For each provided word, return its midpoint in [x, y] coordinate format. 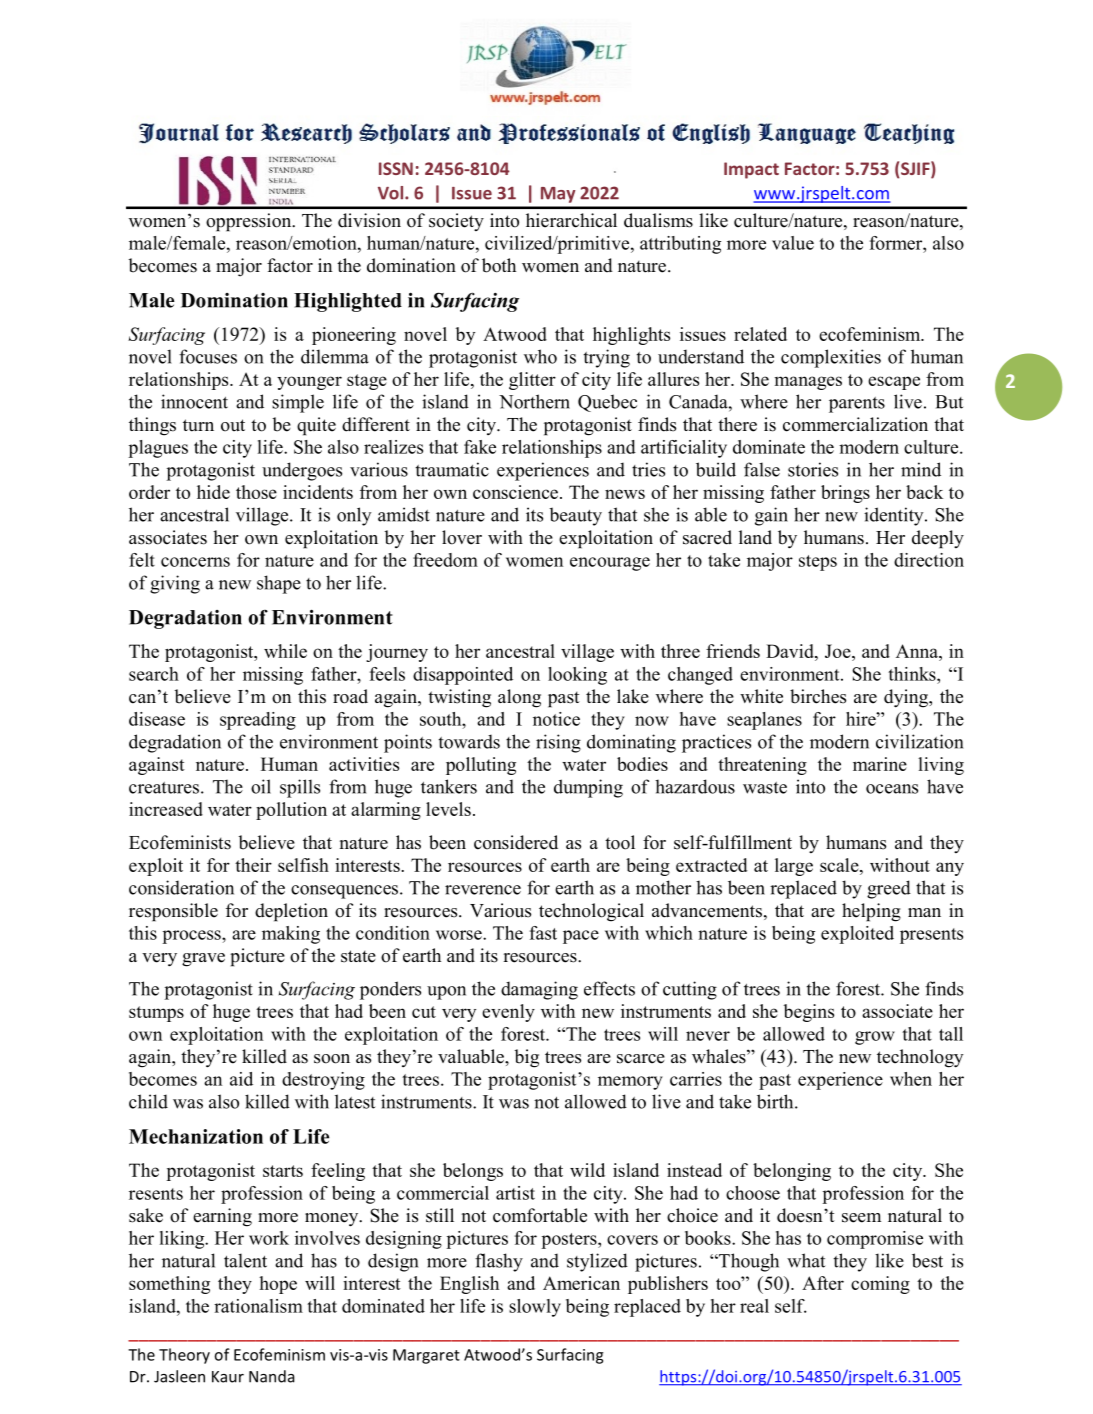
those [256, 492]
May [558, 195]
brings [845, 494]
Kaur [228, 1377]
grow [875, 1038]
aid [241, 1079]
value [793, 243]
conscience [515, 492]
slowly [535, 1308]
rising [558, 743]
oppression [250, 222]
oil [261, 786]
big [526, 1058]
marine [880, 764]
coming [880, 1285]
